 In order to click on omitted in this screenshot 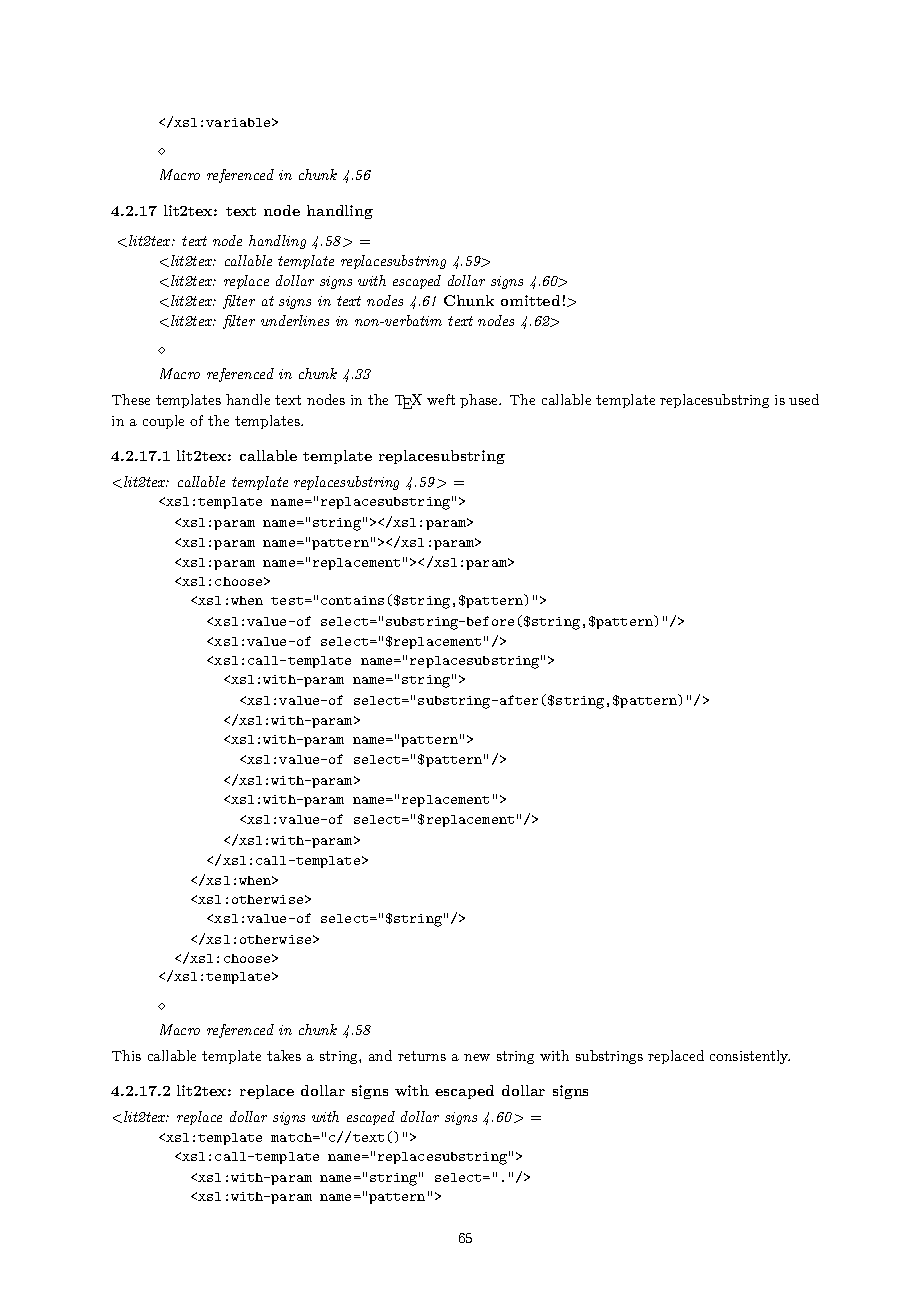, I will do `click(530, 300)`.
